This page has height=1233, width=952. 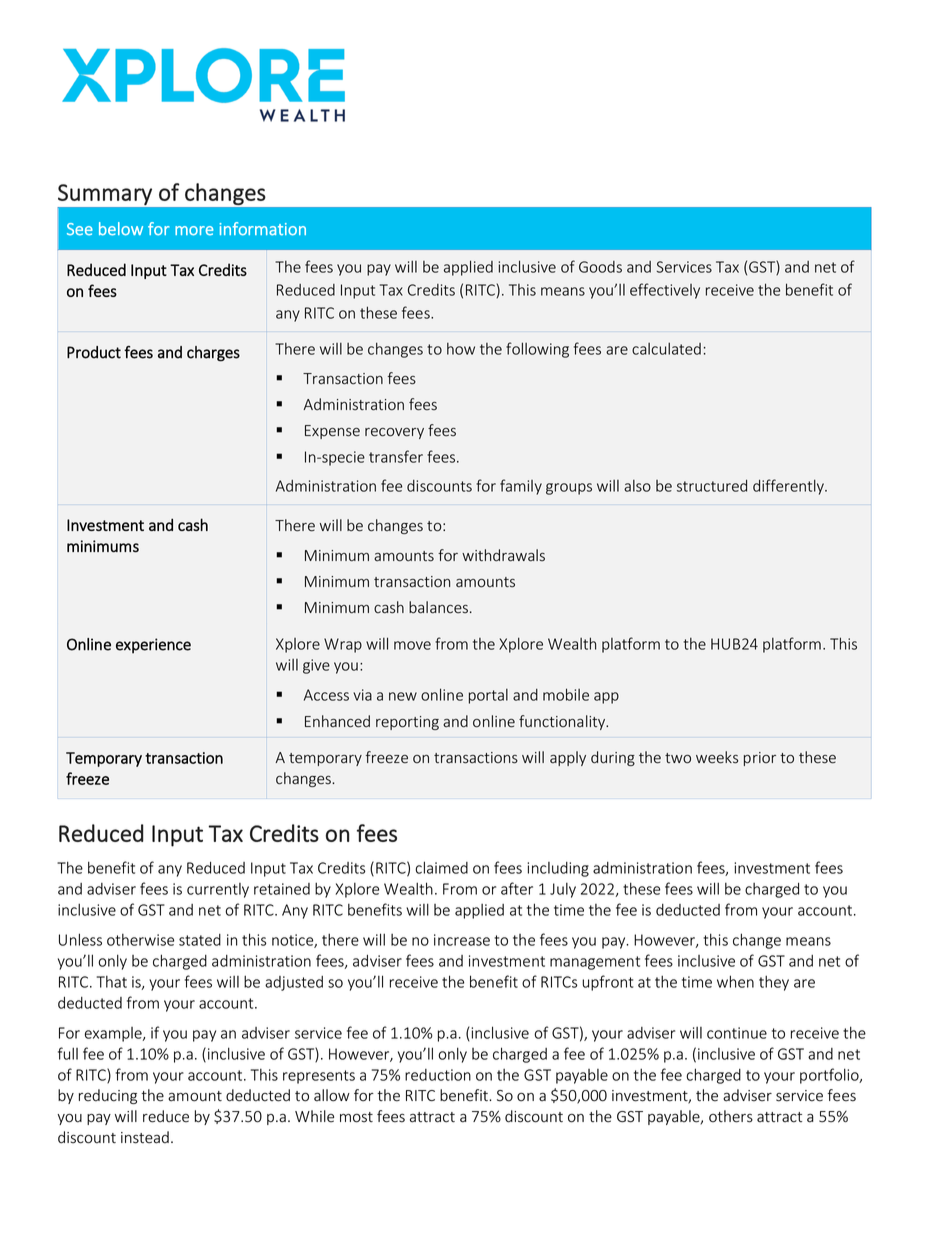 What do you see at coordinates (665, 291) in the page?
I see `effectively` at bounding box center [665, 291].
